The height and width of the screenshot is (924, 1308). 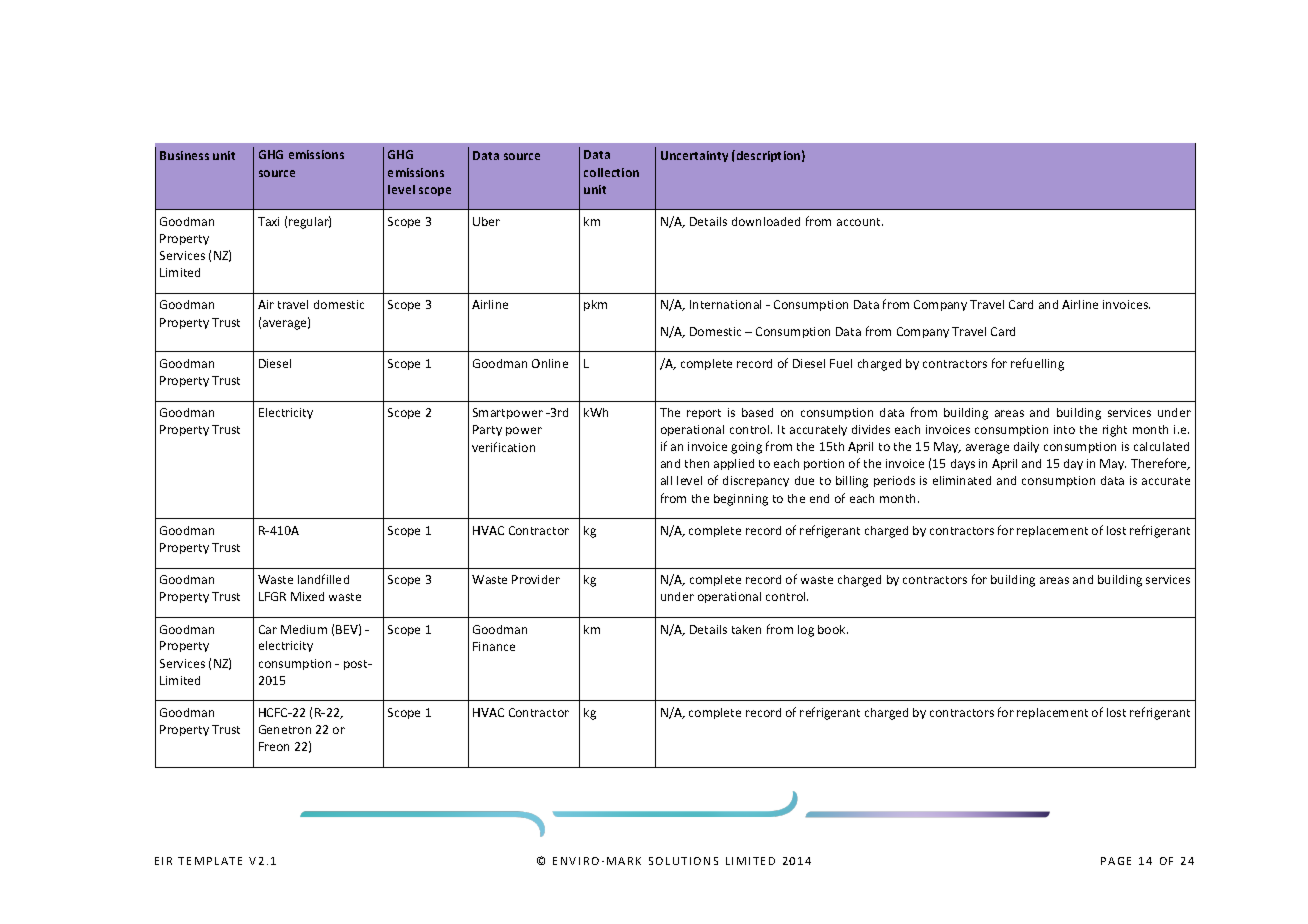 I want to click on pkm, so click(x=595, y=305).
